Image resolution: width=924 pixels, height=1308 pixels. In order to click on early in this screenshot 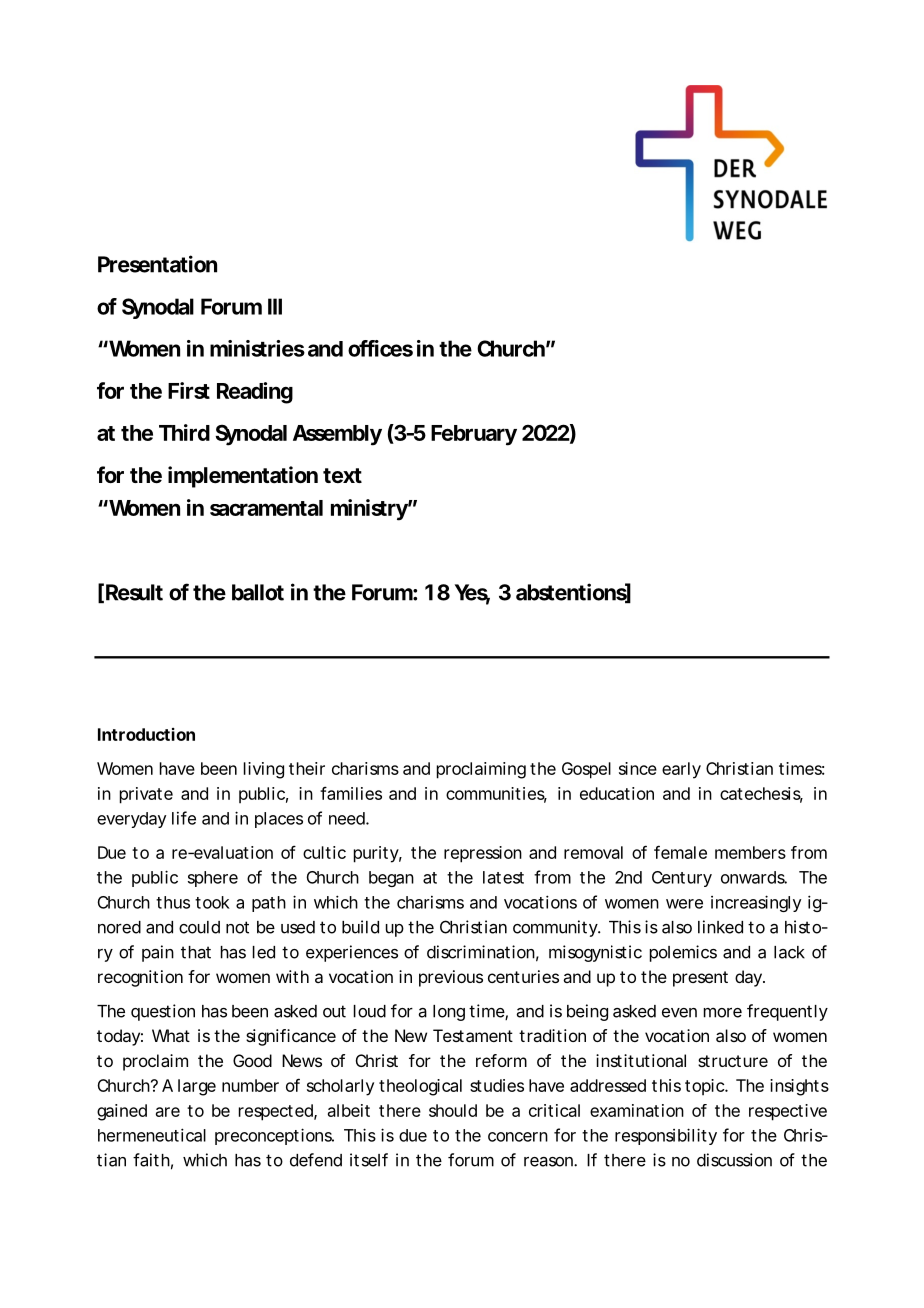, I will do `click(681, 770)`.
